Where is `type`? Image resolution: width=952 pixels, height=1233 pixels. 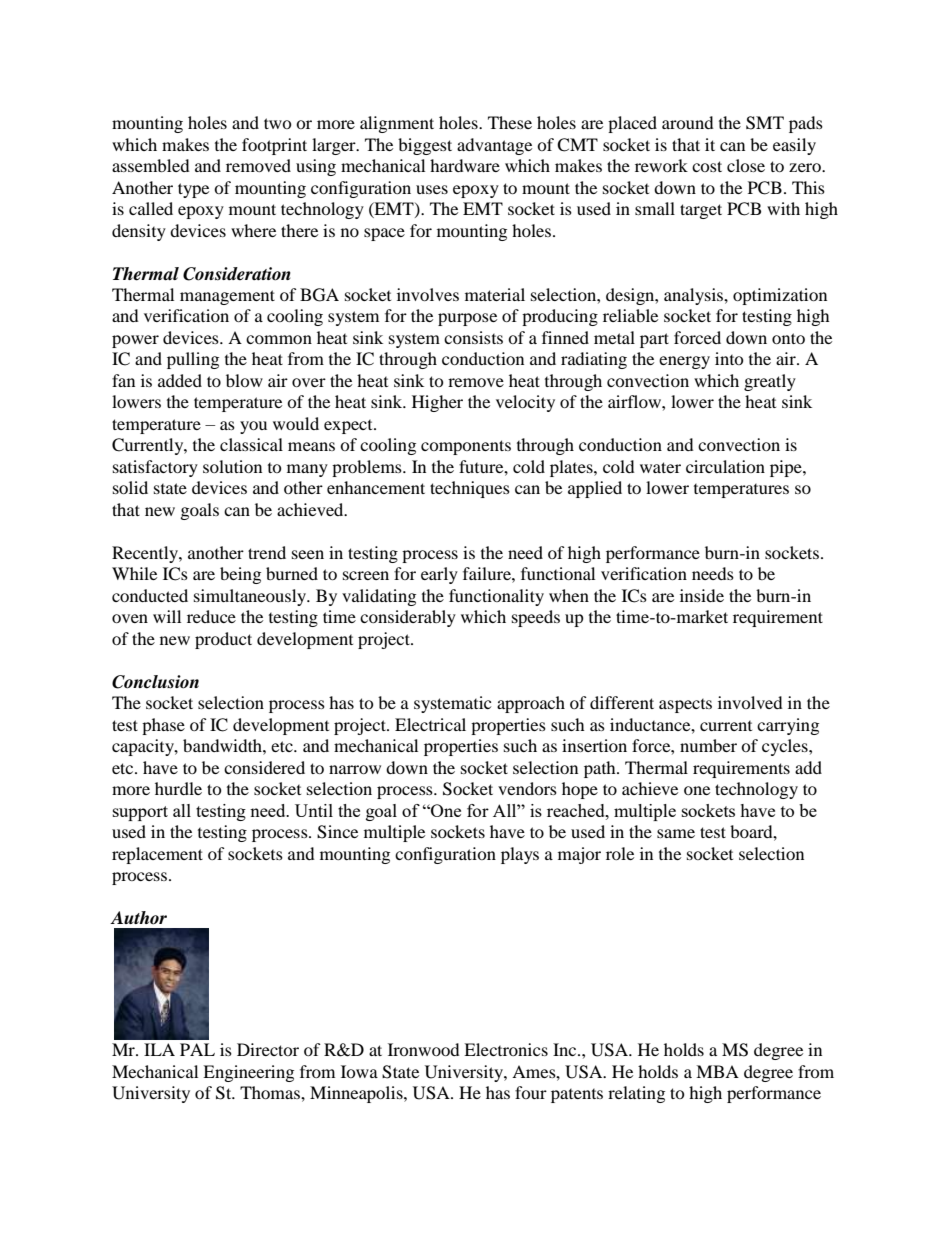
type is located at coordinates (193, 190).
